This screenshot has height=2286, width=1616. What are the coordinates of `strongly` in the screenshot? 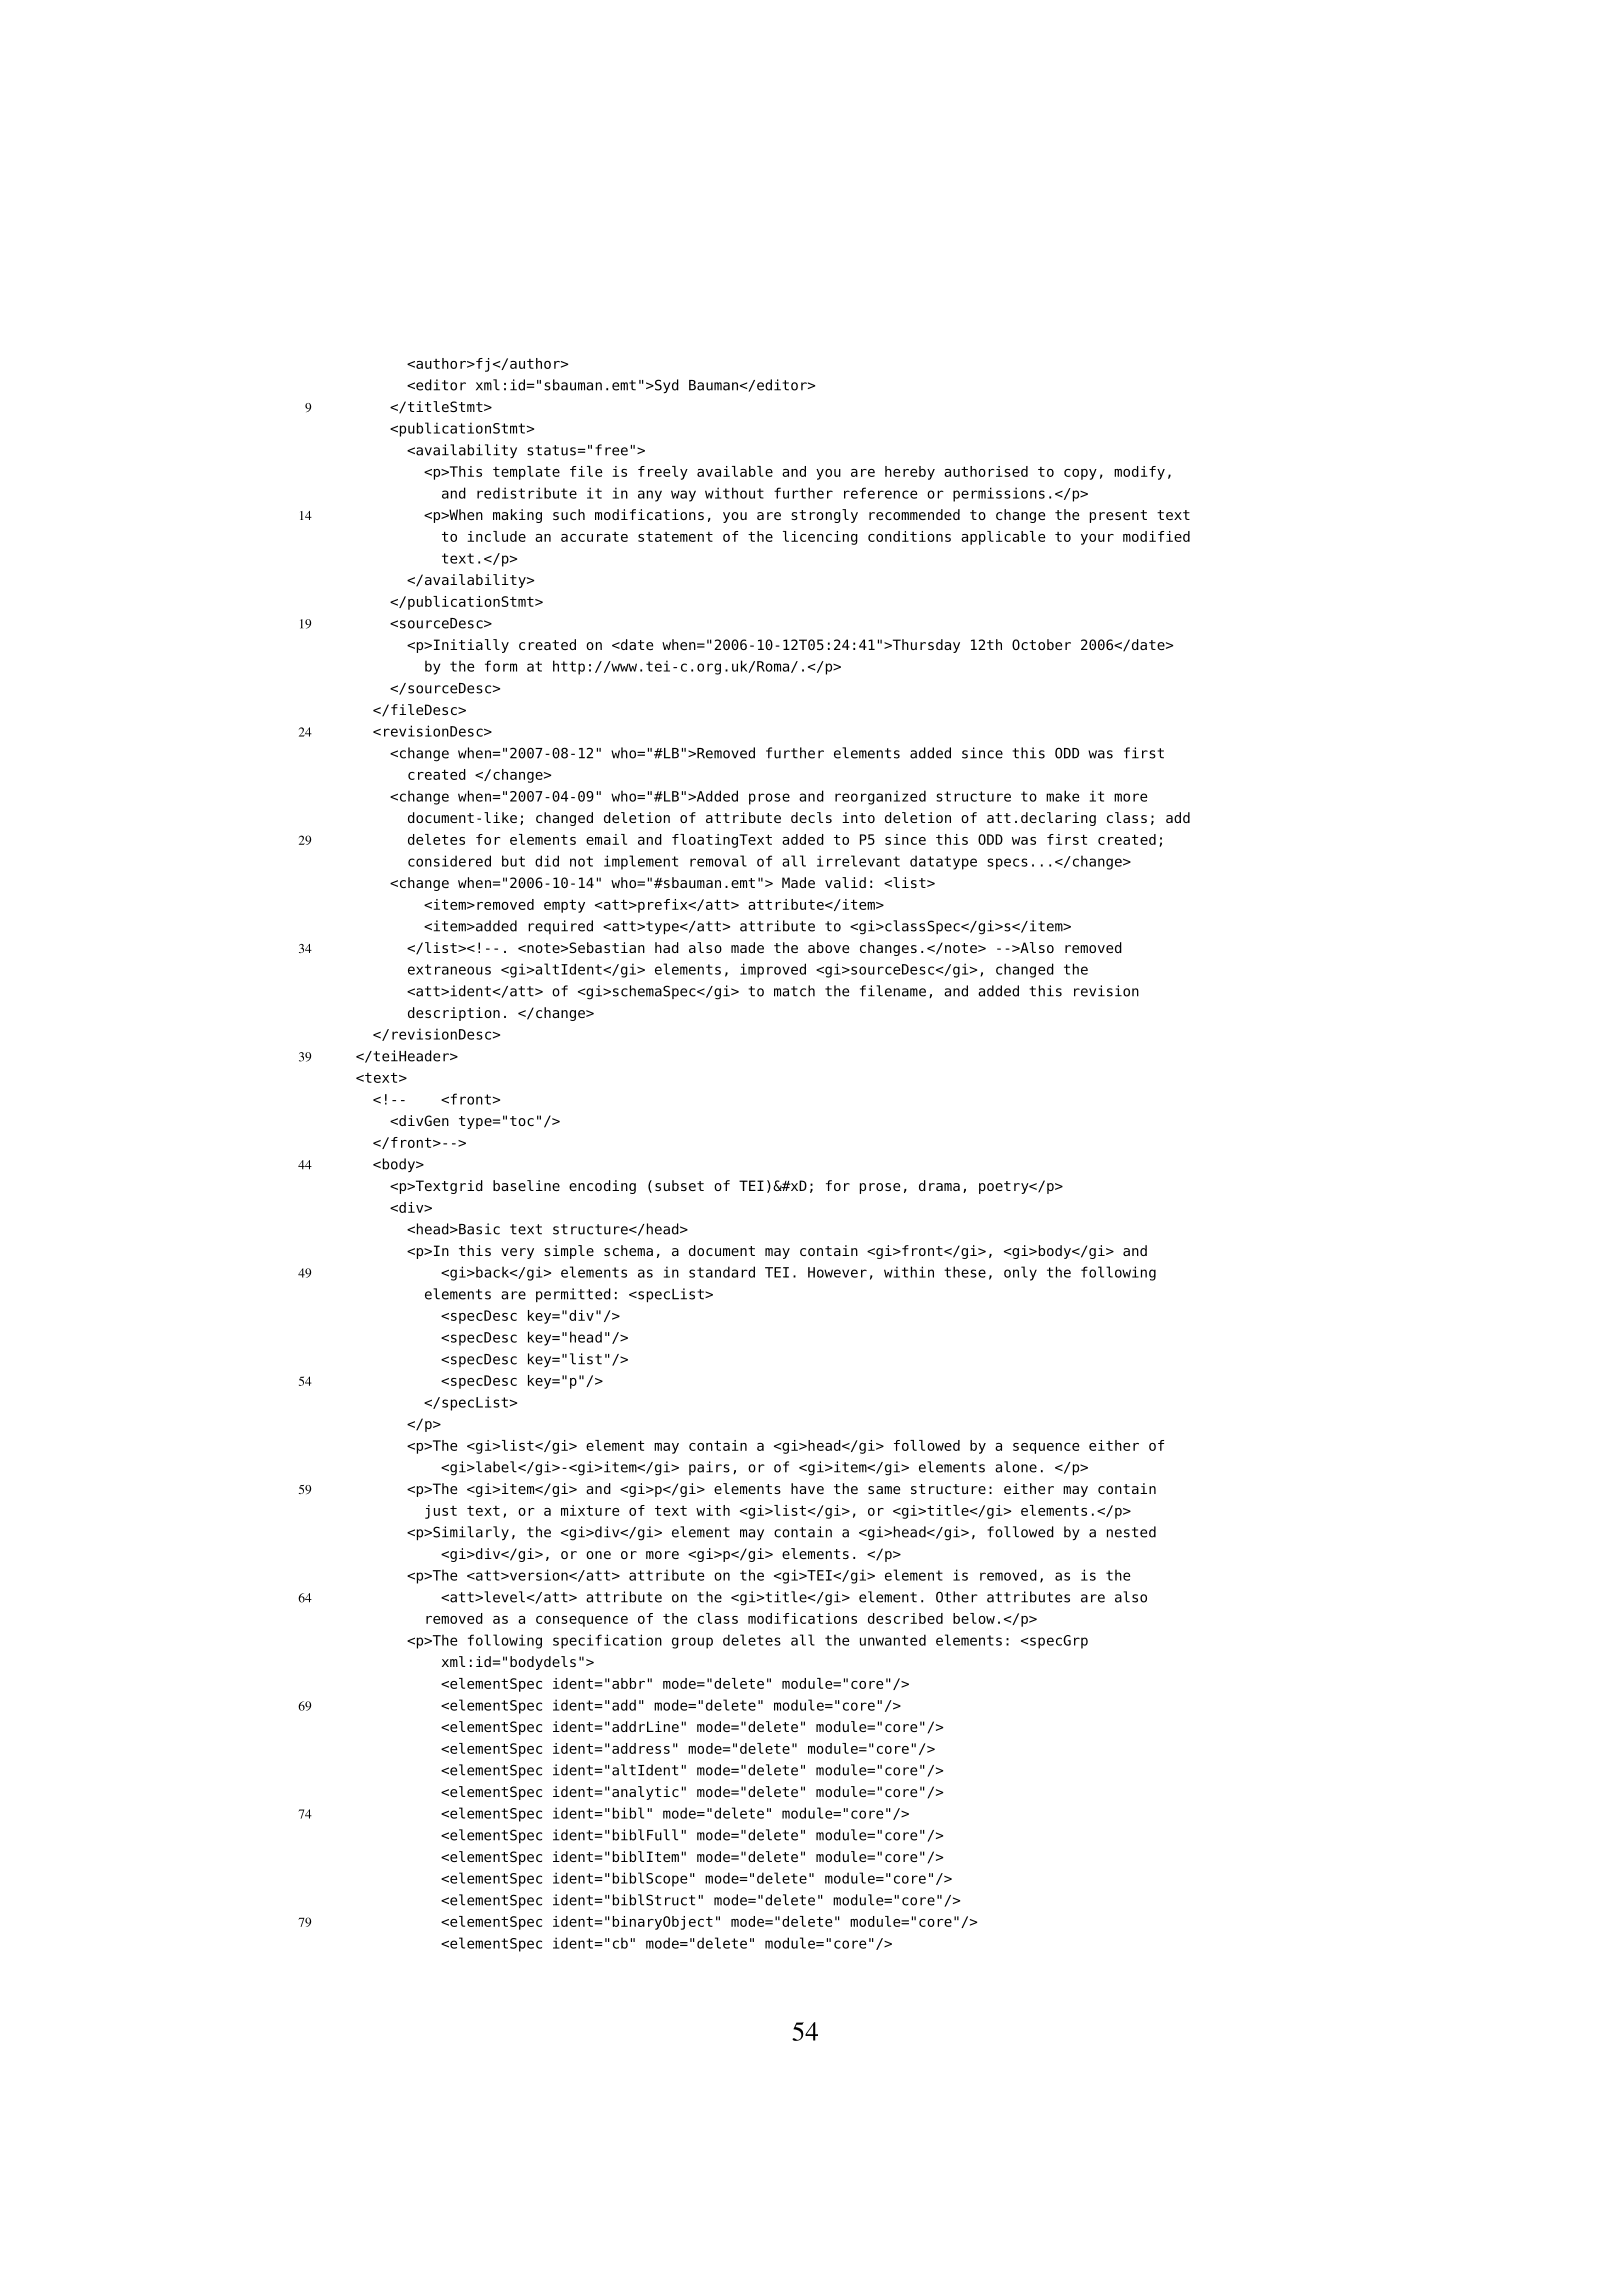 It's located at (824, 516).
